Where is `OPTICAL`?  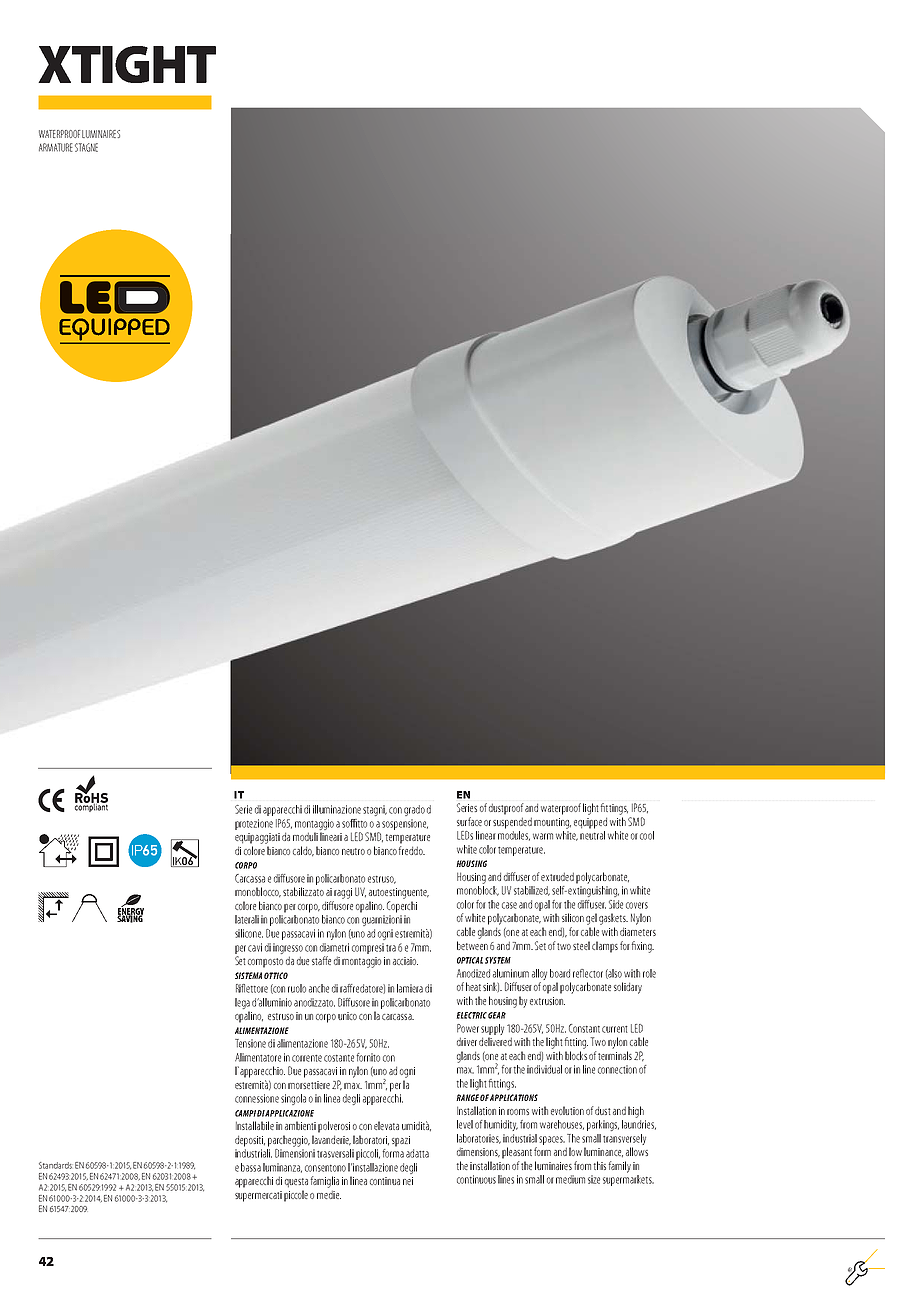 OPTICAL is located at coordinates (470, 960).
